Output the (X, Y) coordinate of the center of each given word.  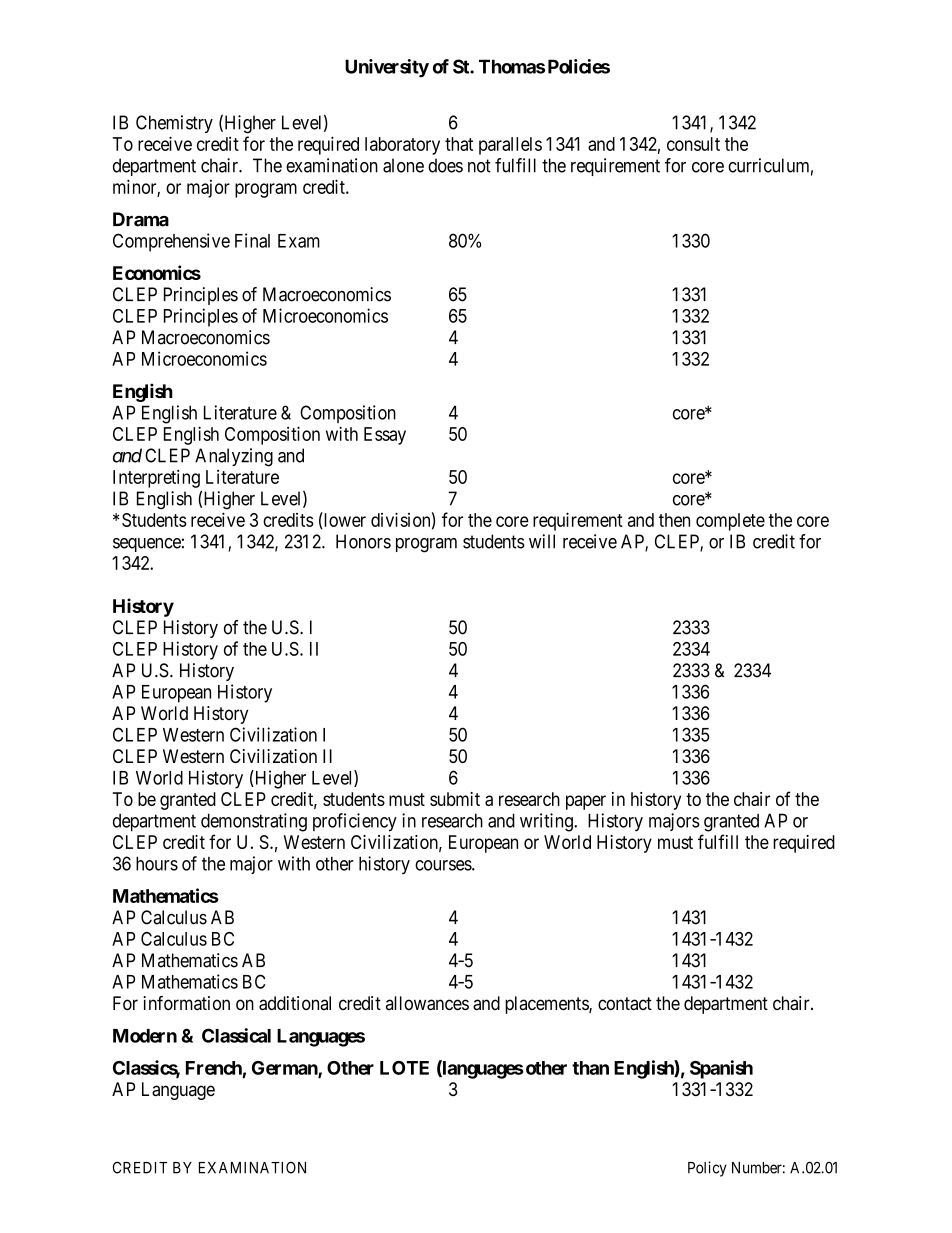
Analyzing (234, 457)
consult (693, 144)
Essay (385, 436)
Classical (236, 1035)
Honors (363, 541)
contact (625, 1003)
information (186, 1003)
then (674, 520)
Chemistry (174, 124)
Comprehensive (171, 242)
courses (444, 865)
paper (586, 802)
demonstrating (254, 822)
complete (730, 522)
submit (455, 799)
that (459, 144)
